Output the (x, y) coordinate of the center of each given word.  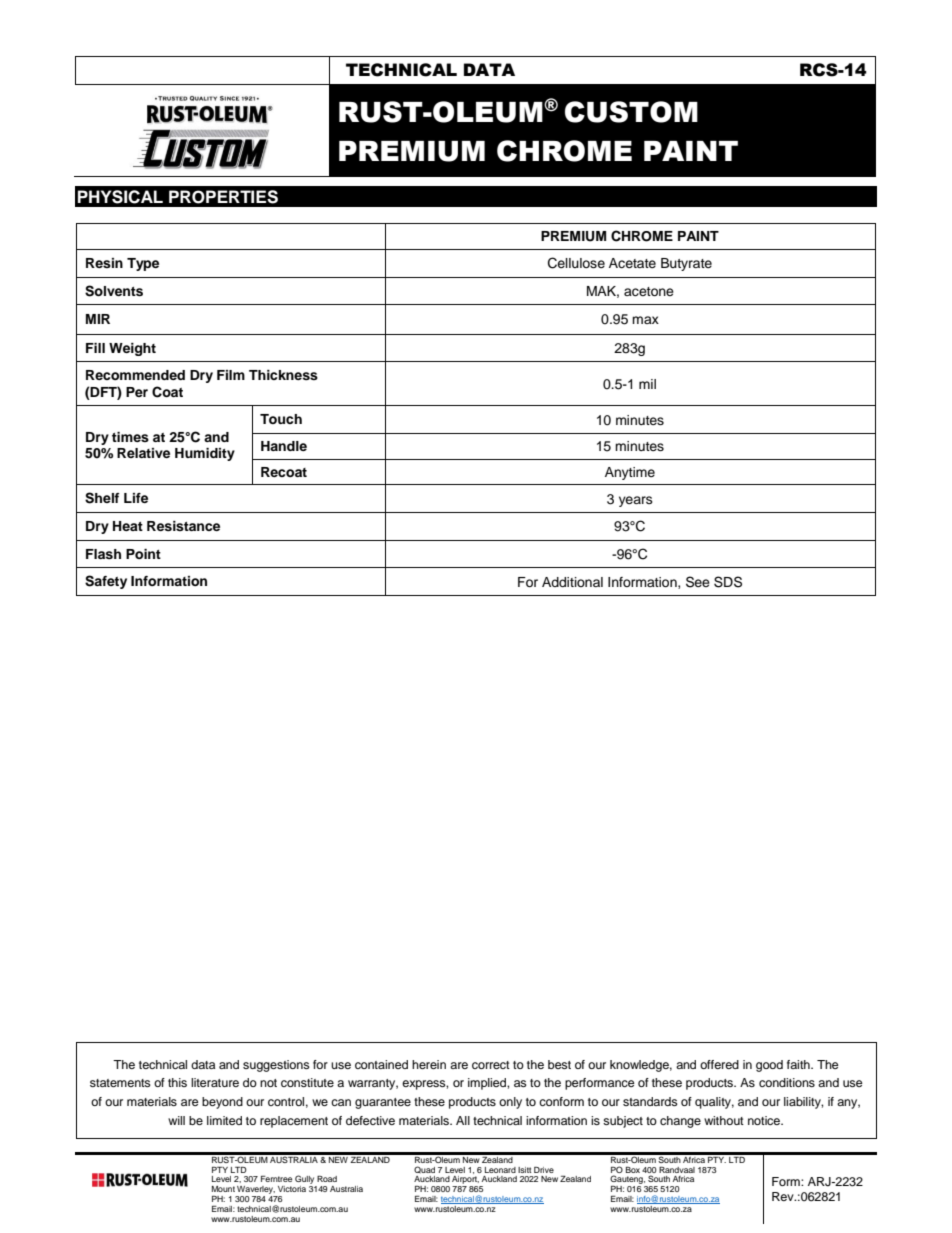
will (176, 1120)
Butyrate (686, 264)
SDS (728, 582)
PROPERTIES (223, 197)
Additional (572, 582)
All (463, 1120)
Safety (106, 582)
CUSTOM (631, 112)
